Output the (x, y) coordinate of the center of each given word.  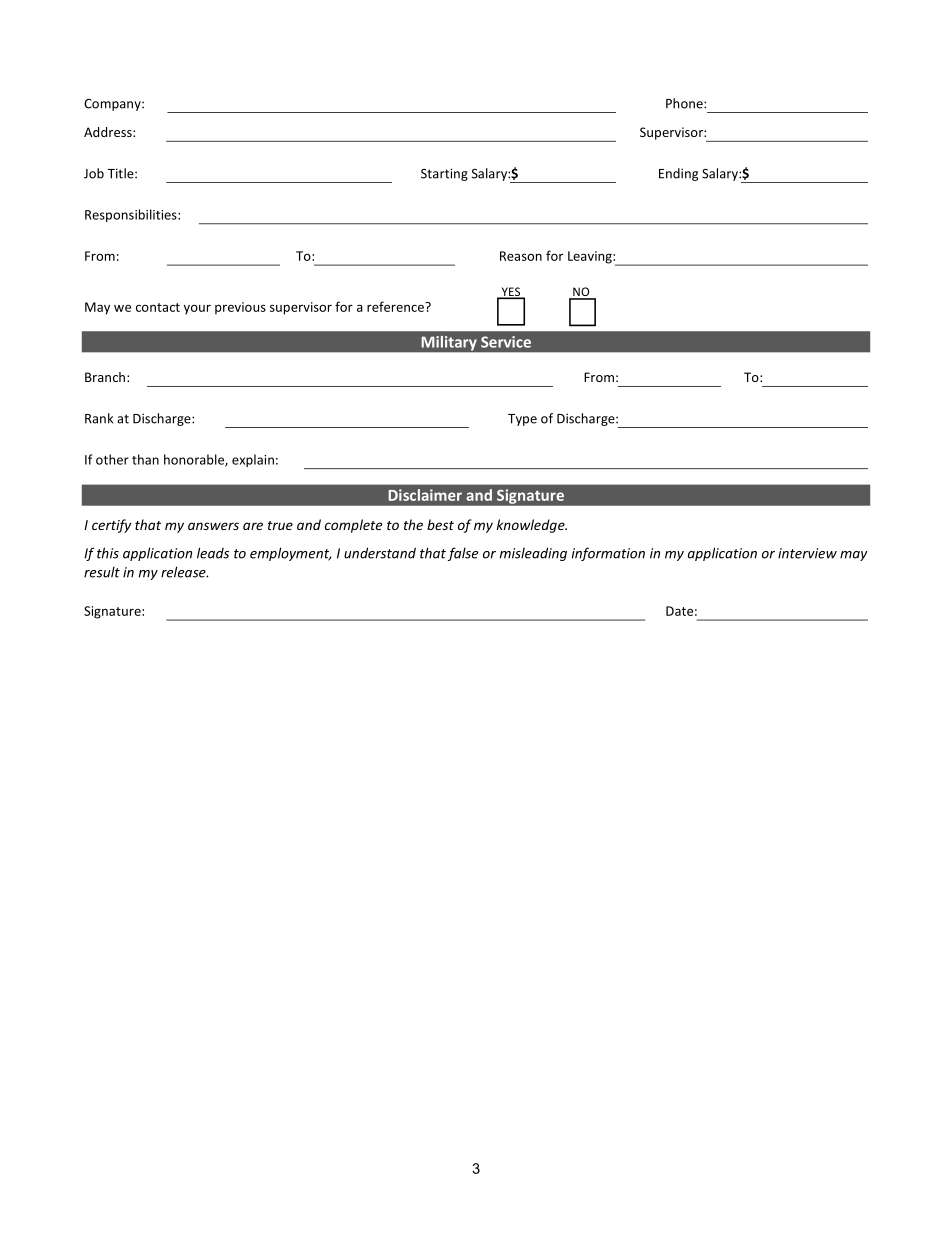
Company (113, 105)
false (463, 554)
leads (213, 553)
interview (807, 553)
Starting (444, 174)
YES (511, 292)
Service (506, 342)
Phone (685, 103)
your (197, 309)
